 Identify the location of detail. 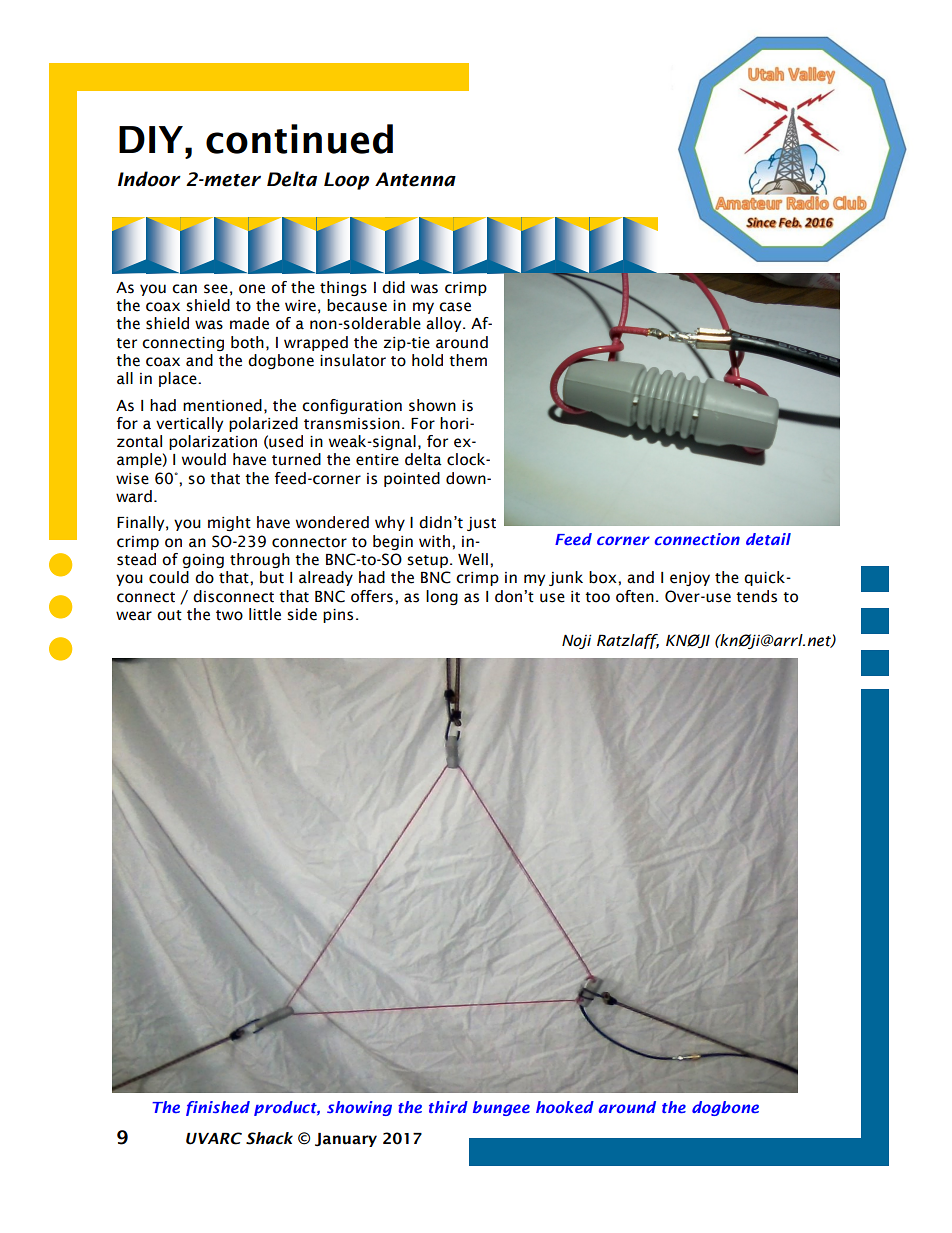
(768, 539).
